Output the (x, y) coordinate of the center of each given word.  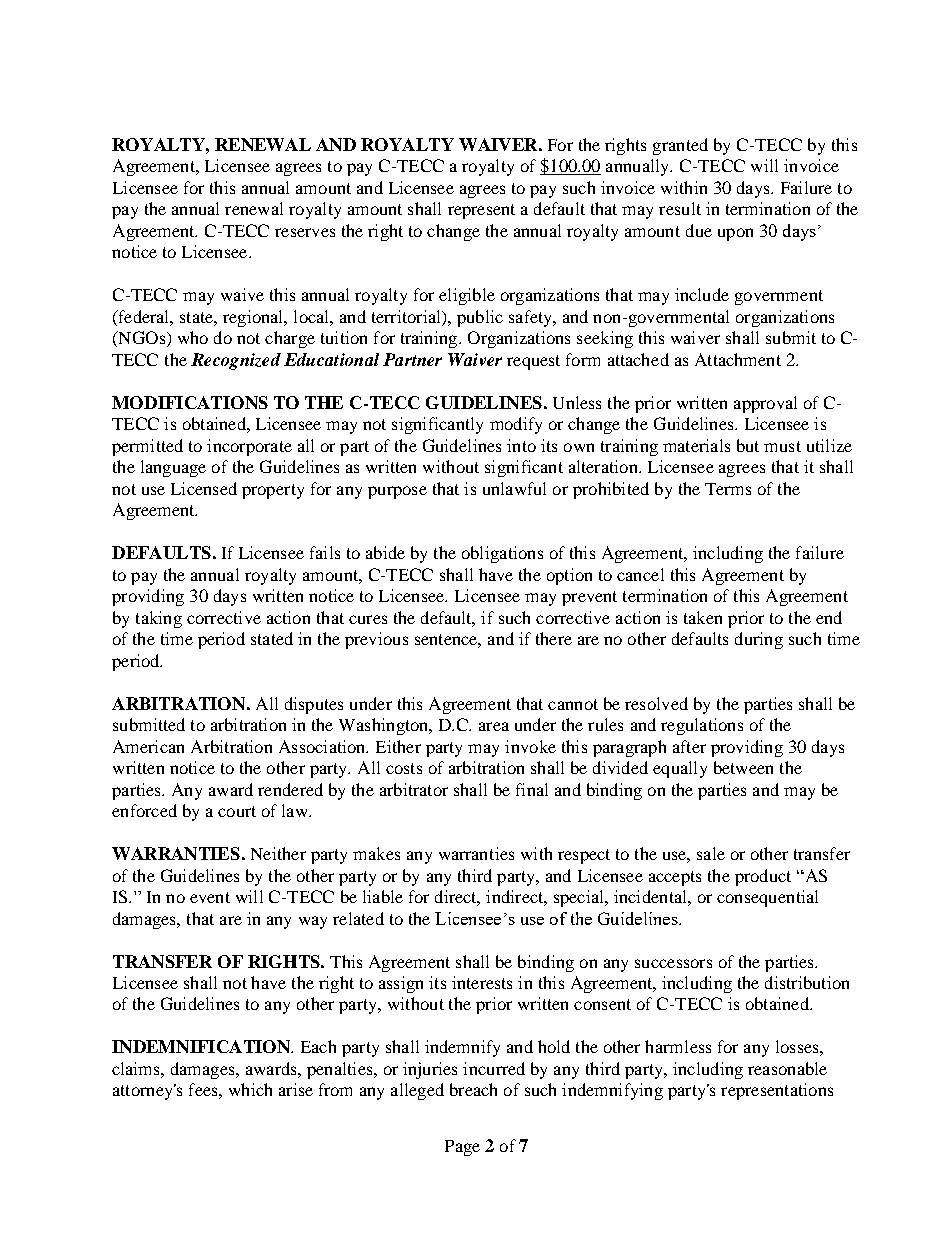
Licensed (204, 488)
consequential (767, 898)
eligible (467, 296)
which (250, 1089)
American (148, 746)
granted (680, 146)
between (743, 767)
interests (482, 982)
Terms (728, 489)
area (494, 726)
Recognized (236, 361)
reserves (305, 232)
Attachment (738, 359)
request (533, 362)
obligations (502, 554)
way (313, 922)
